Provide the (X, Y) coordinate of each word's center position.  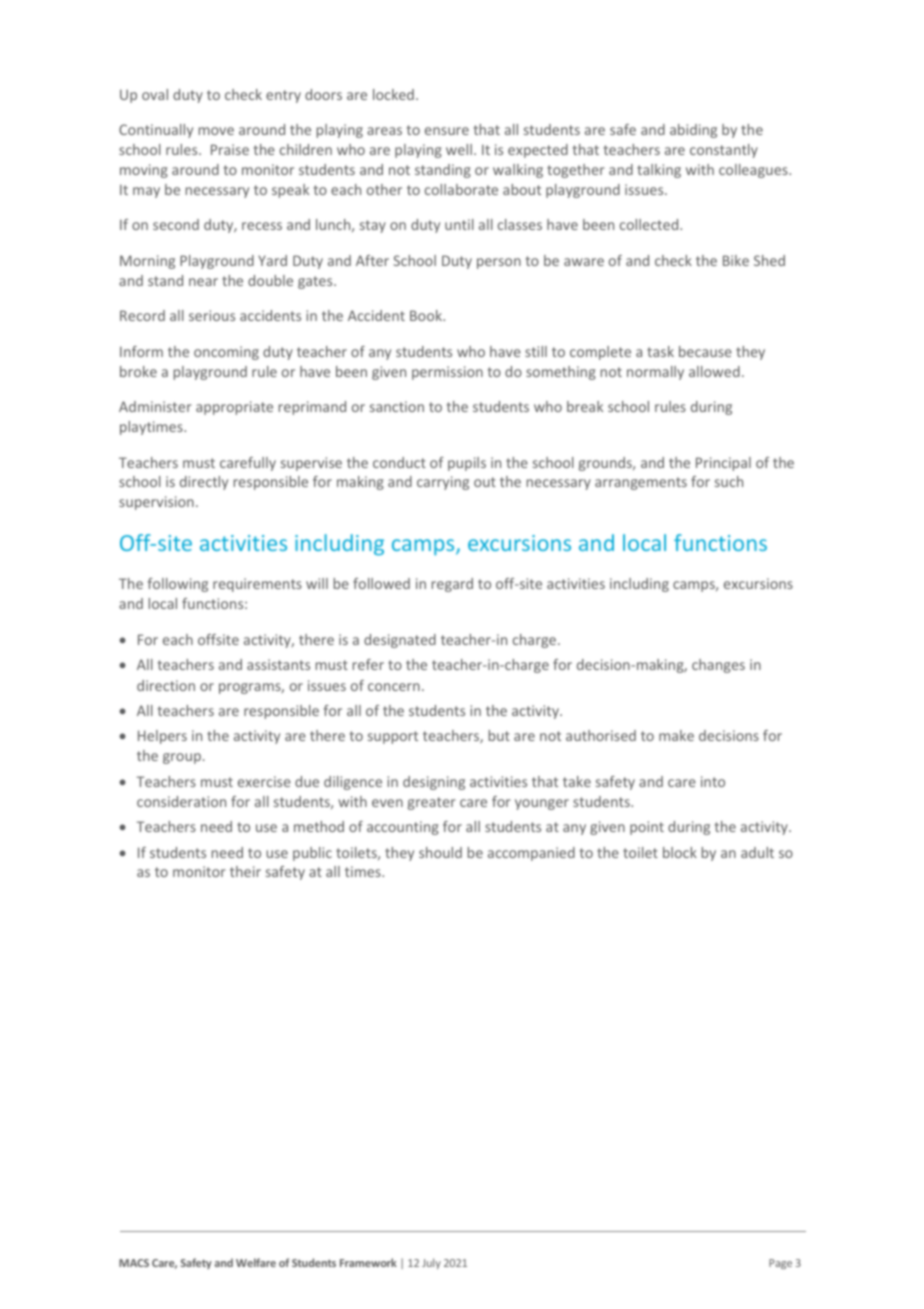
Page (780, 1264)
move (216, 131)
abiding (693, 131)
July (431, 1263)
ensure (447, 131)
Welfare (256, 1262)
